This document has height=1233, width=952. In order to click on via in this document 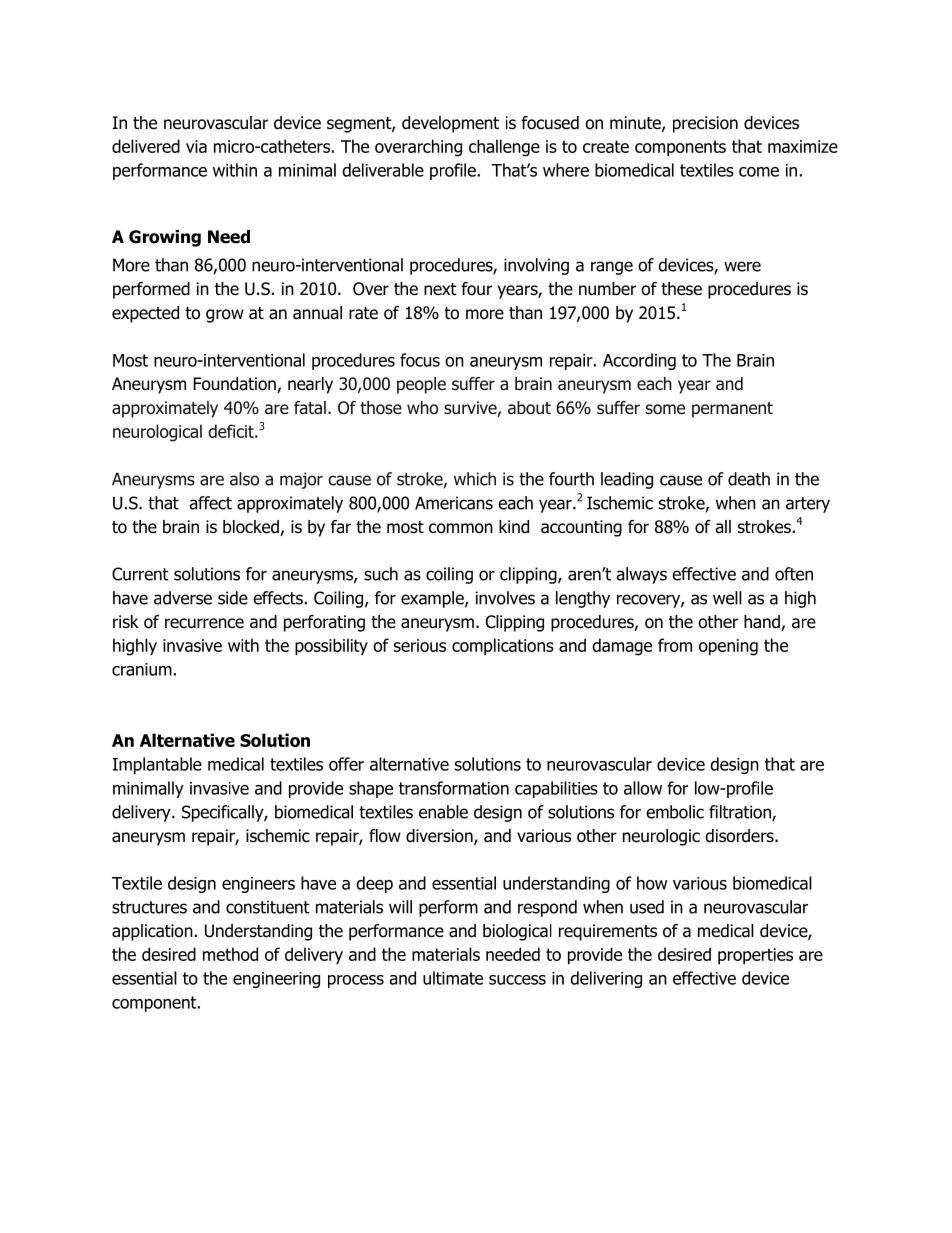, I will do `click(196, 146)`.
